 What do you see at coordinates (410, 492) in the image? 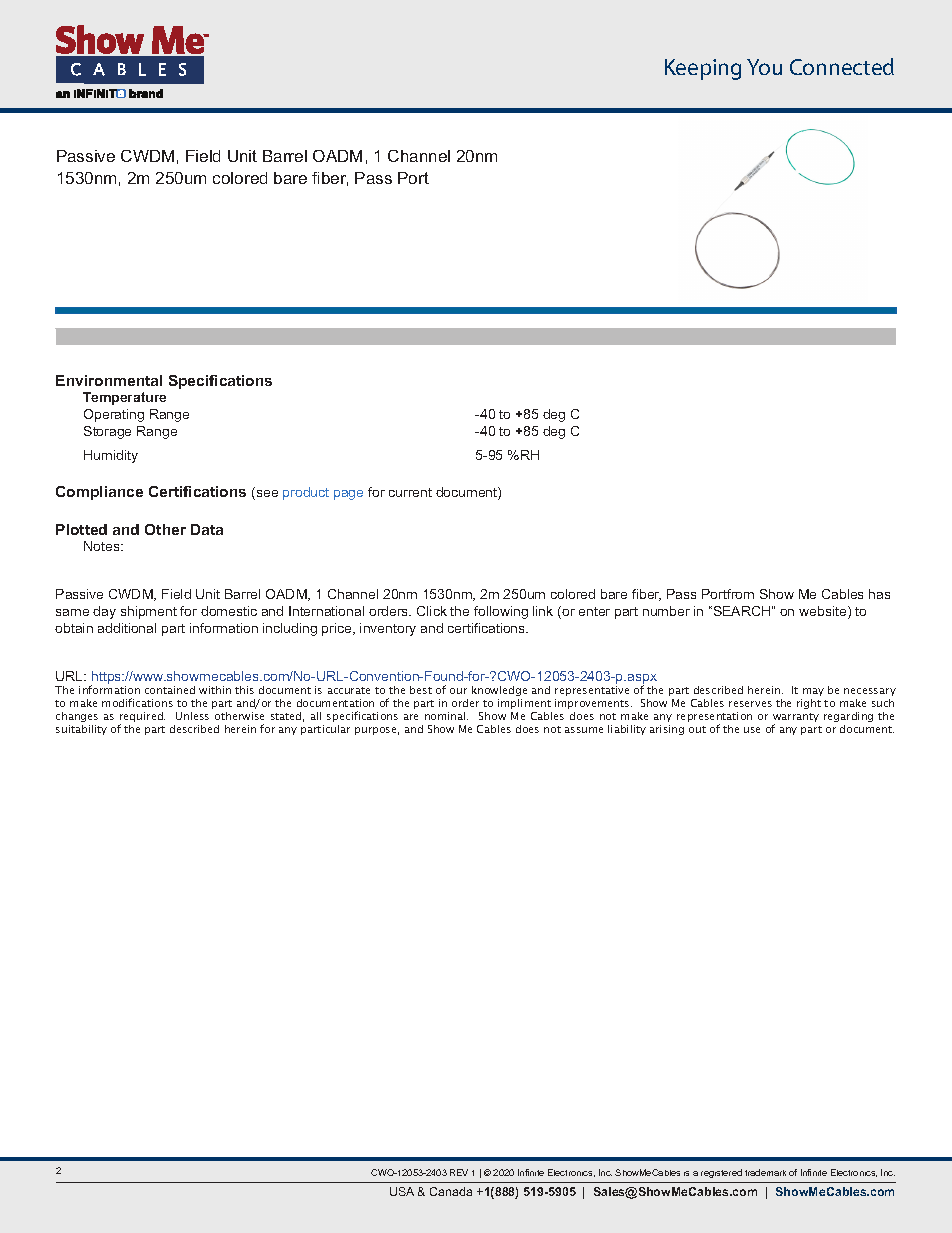
I see `current` at bounding box center [410, 492].
